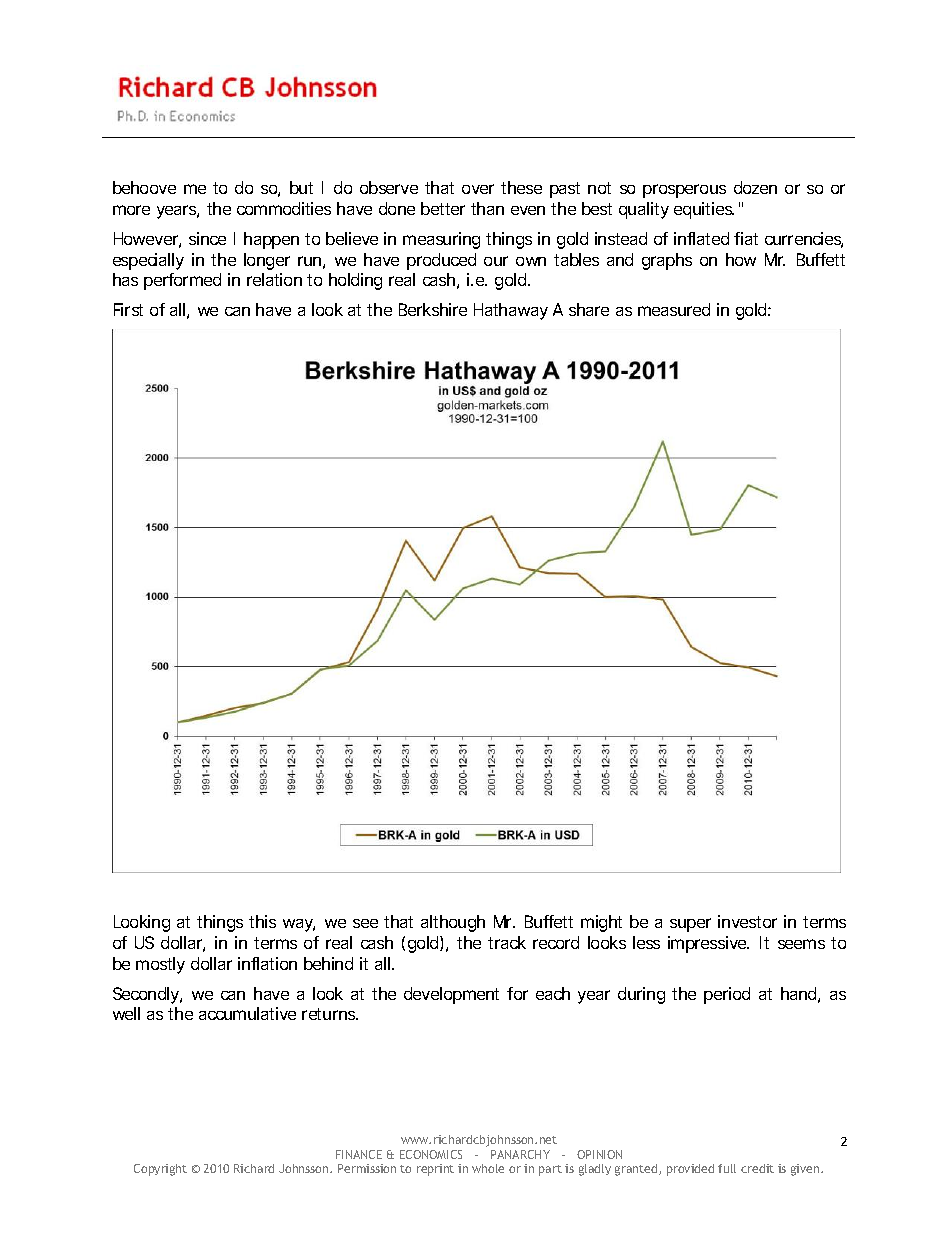  Describe the element at coordinates (160, 1170) in the page. I see `Copyright` at that location.
